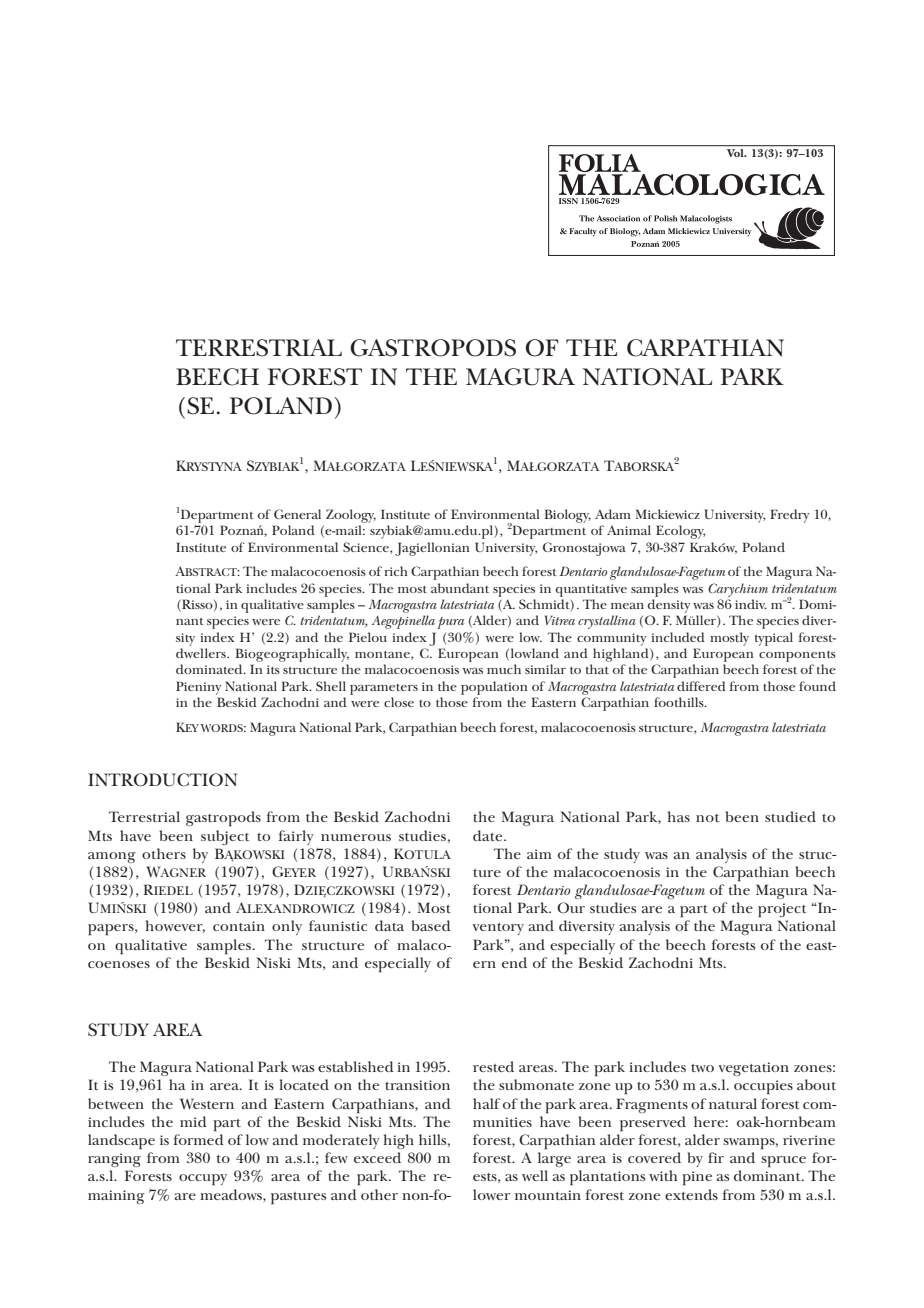 This image has height=1308, width=924. I want to click on occupy, so click(203, 1180).
